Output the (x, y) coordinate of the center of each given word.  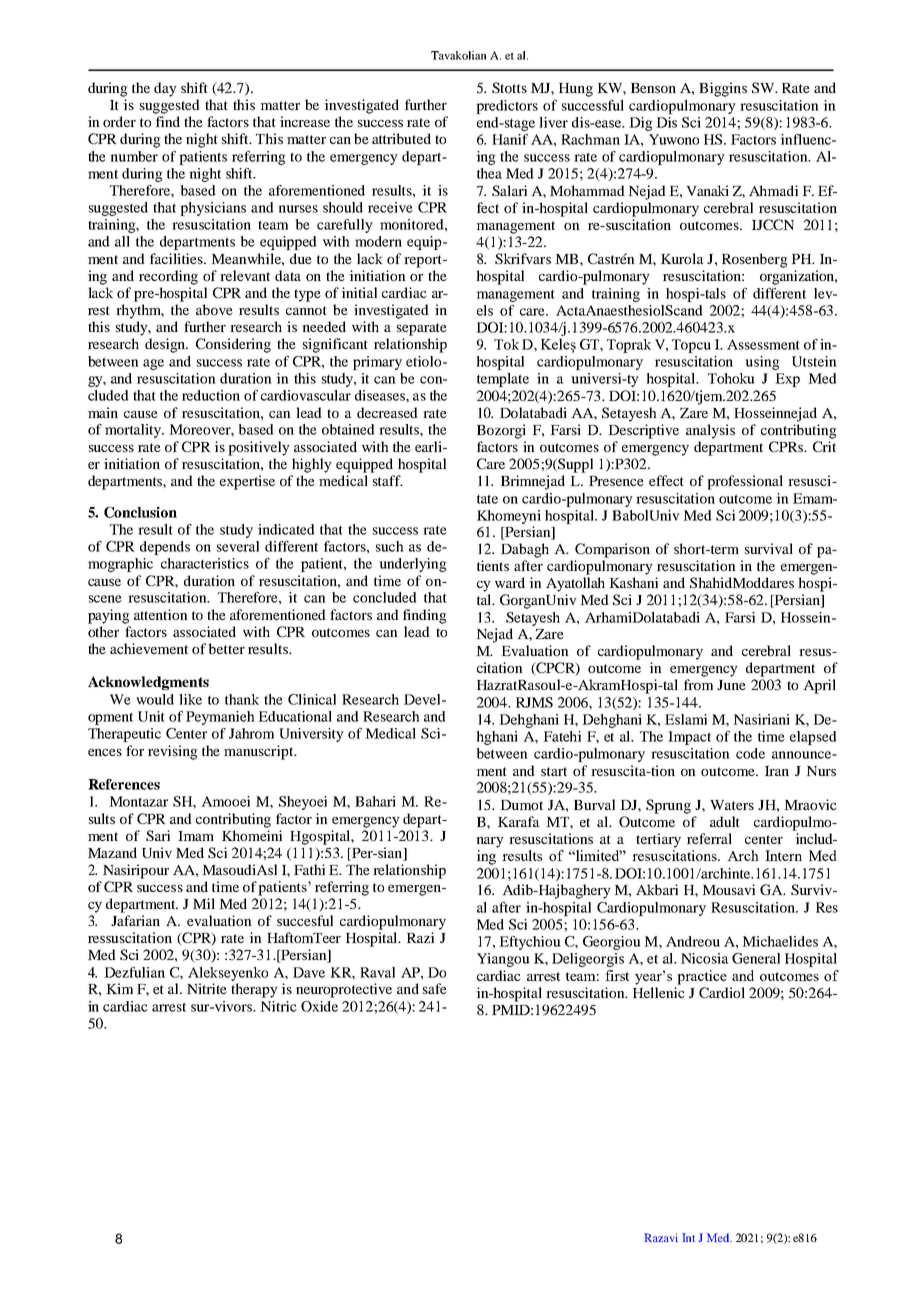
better (226, 648)
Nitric (278, 1006)
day (165, 89)
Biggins (723, 89)
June (731, 685)
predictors (507, 107)
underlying (413, 565)
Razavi (661, 1237)
